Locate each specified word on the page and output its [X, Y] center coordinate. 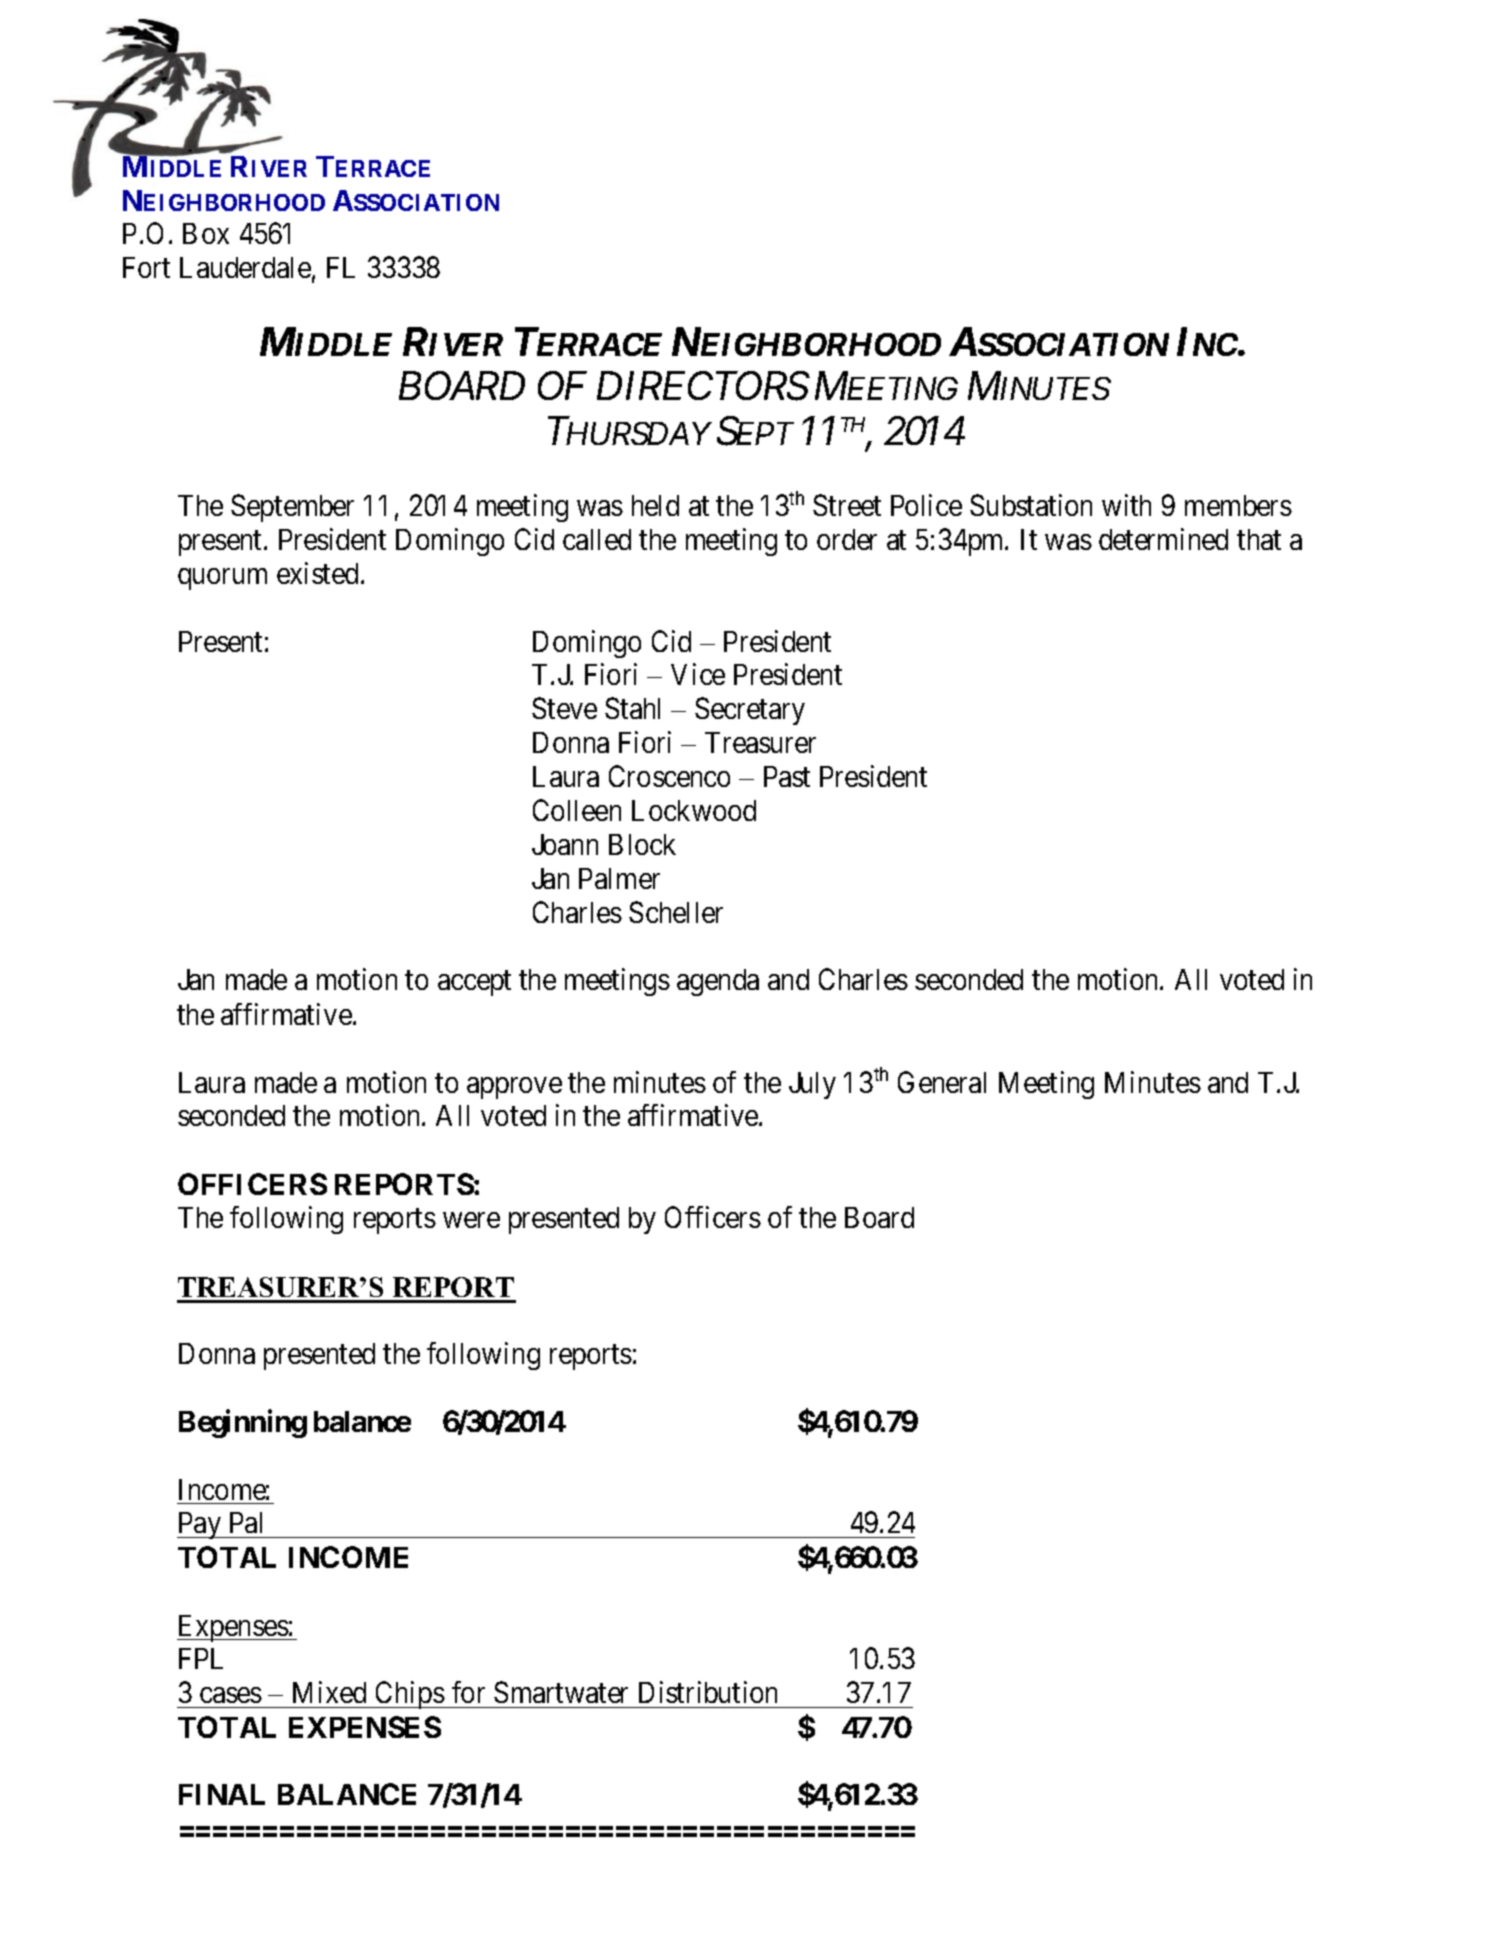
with [1126, 505]
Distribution [708, 1692]
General [942, 1082]
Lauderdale [245, 267]
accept [474, 983]
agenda [718, 982]
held [655, 505]
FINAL [222, 1794]
